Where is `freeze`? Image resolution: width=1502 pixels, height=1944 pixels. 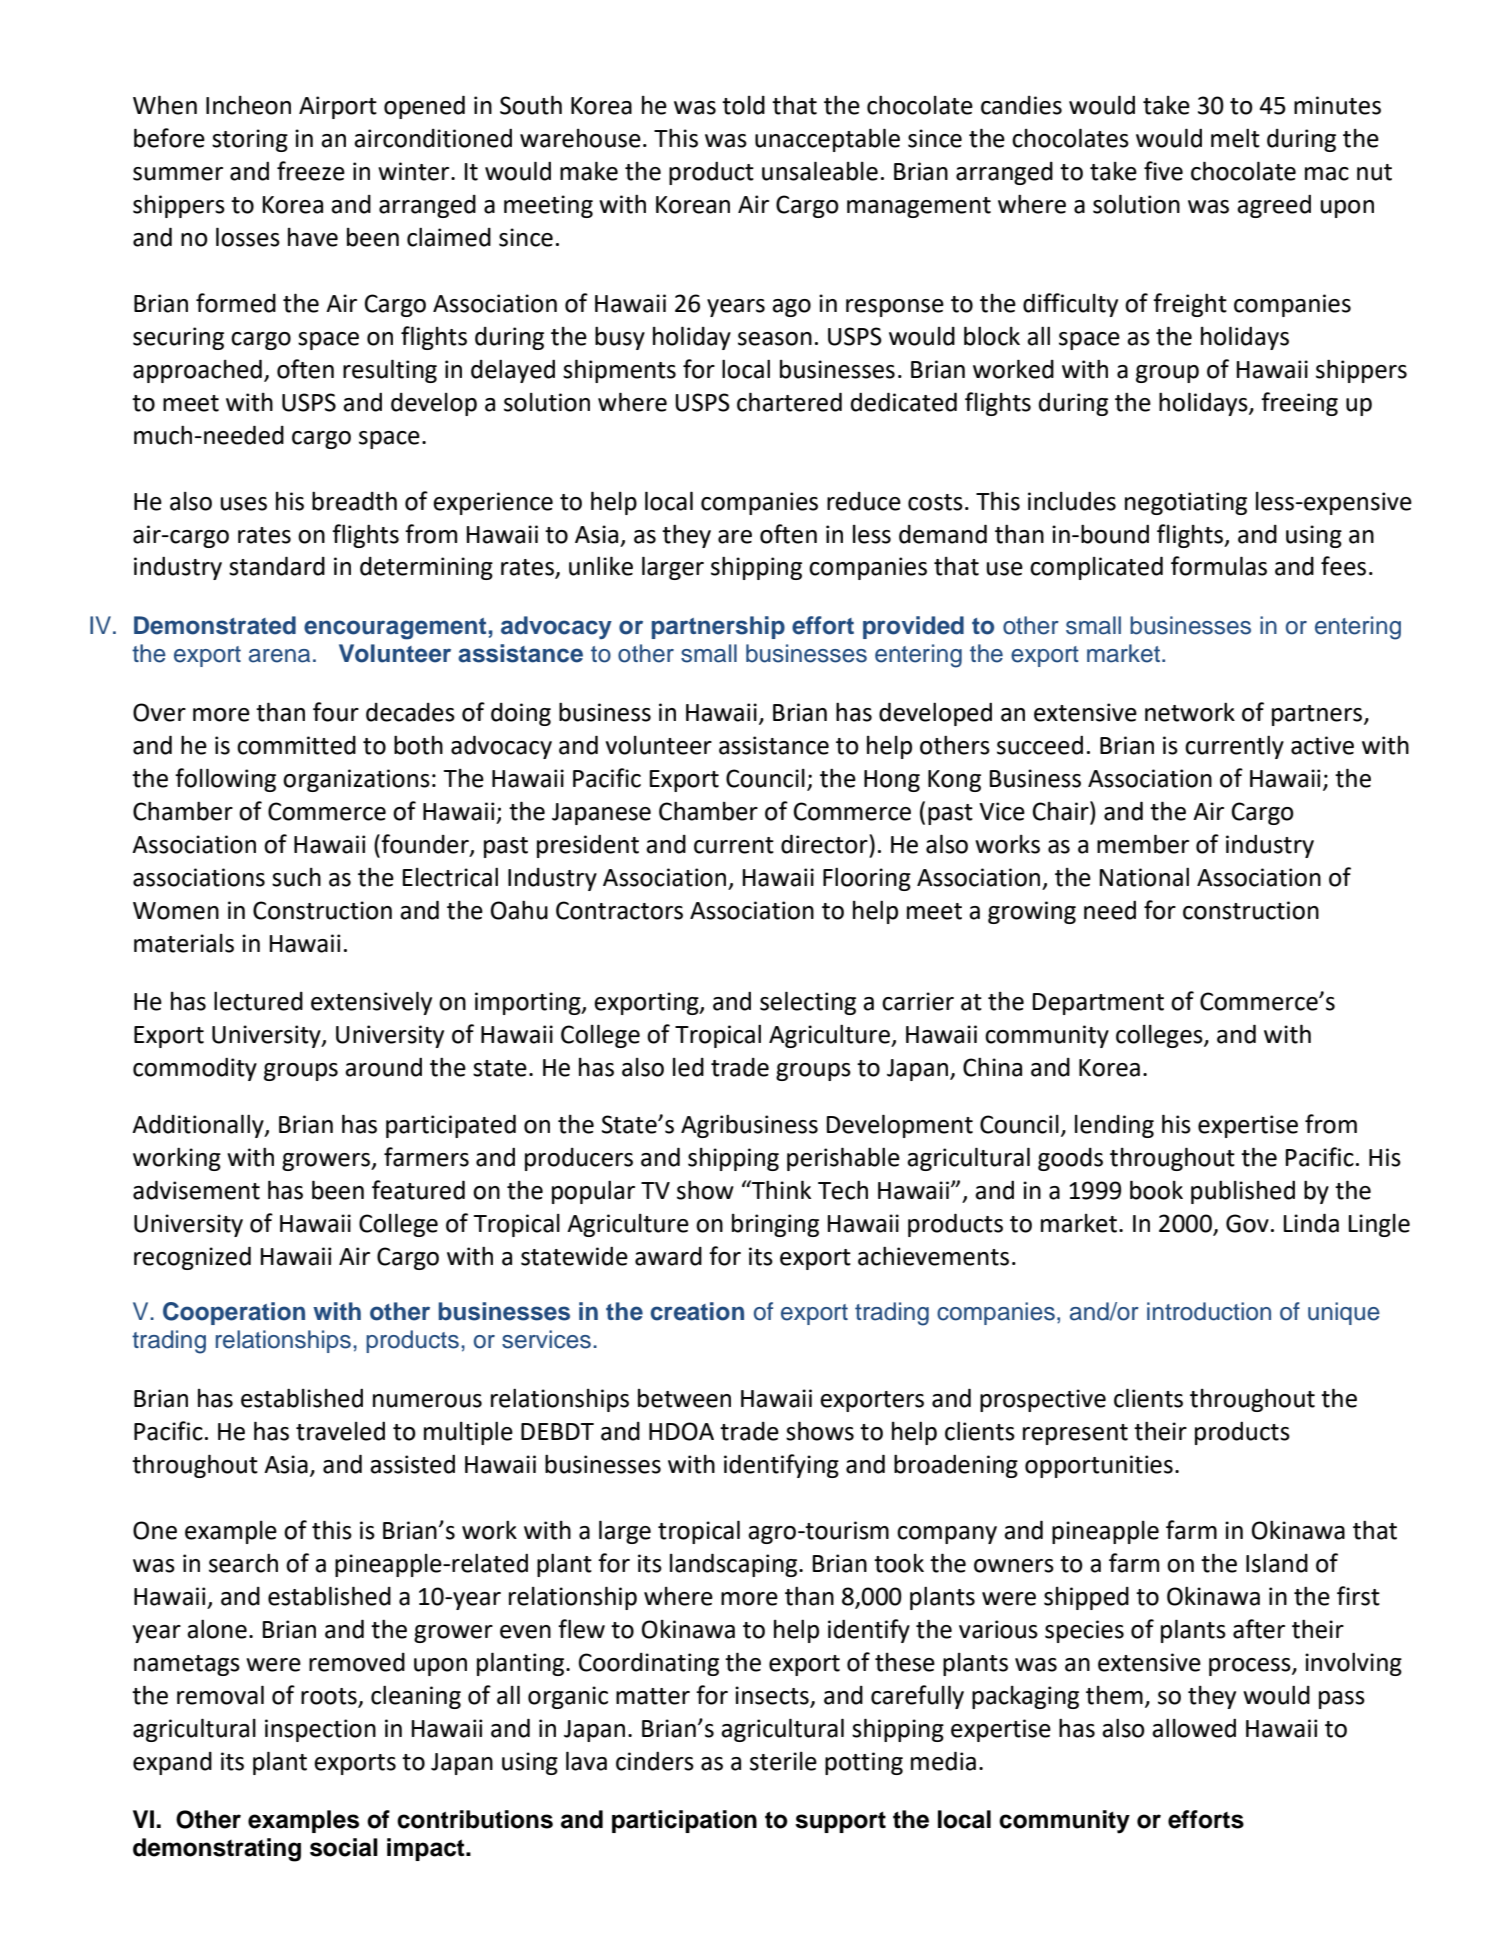 freeze is located at coordinates (311, 171).
